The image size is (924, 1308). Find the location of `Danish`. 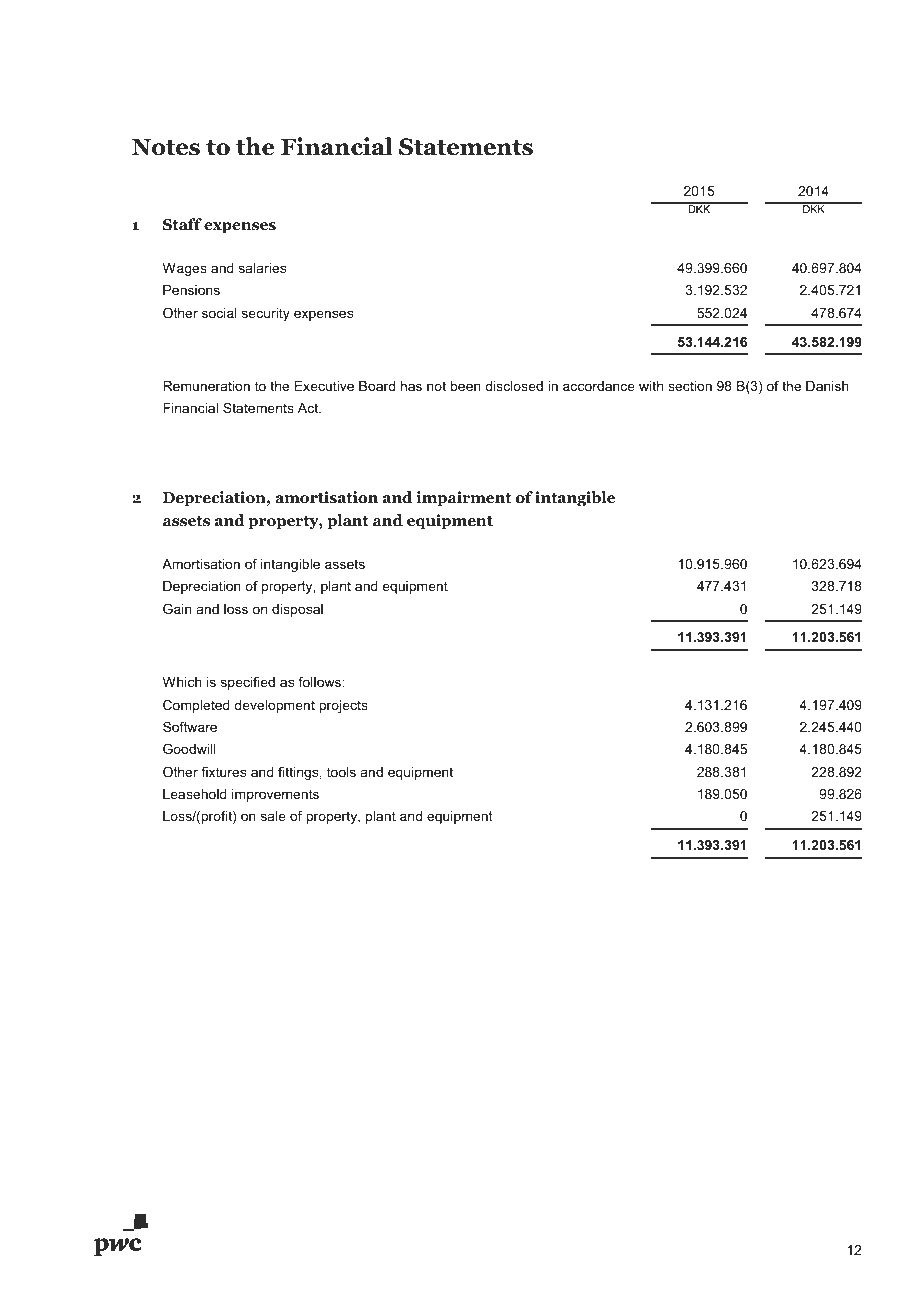

Danish is located at coordinates (827, 386).
